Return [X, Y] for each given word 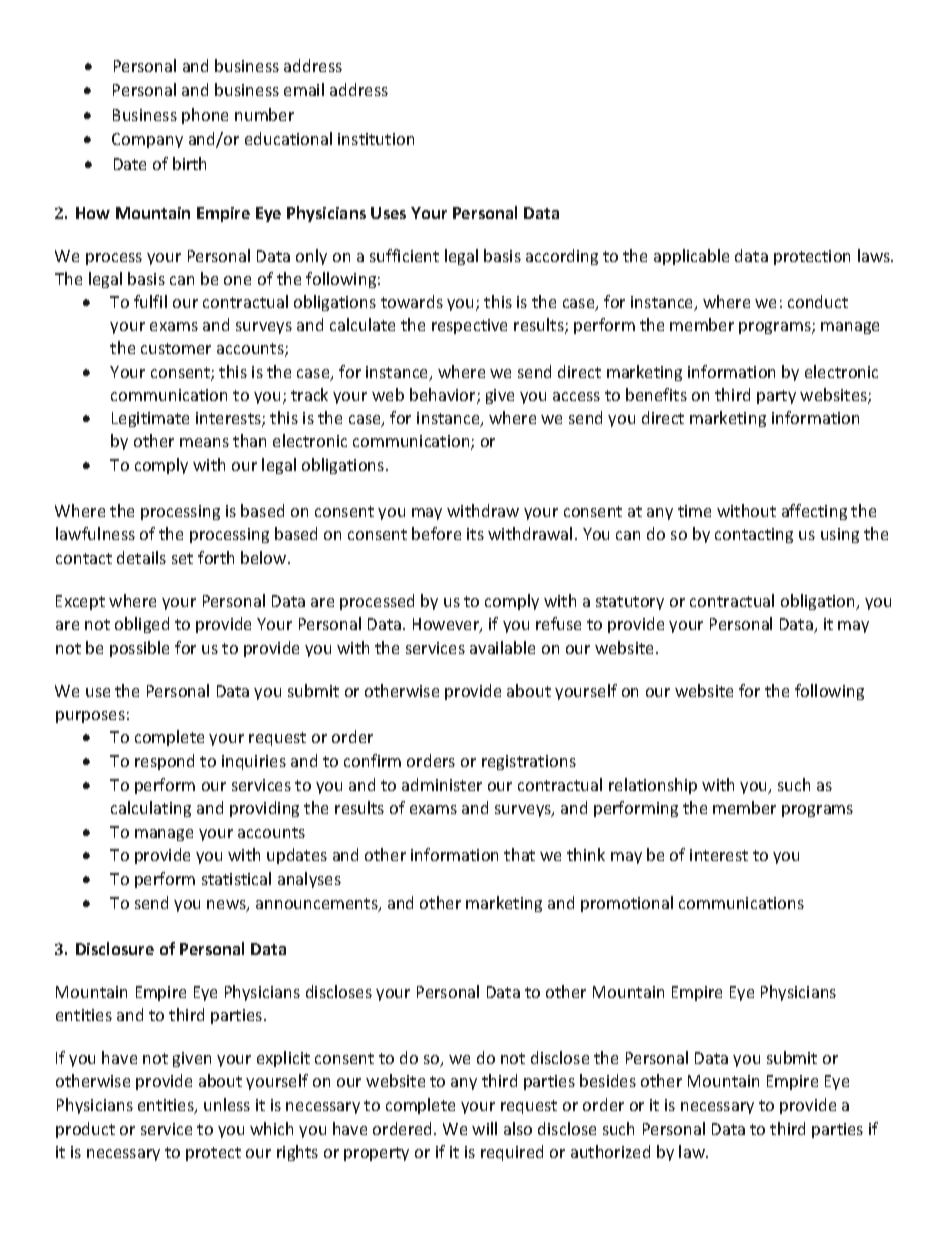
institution [376, 139]
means [204, 442]
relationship [653, 786]
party [776, 397]
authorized [610, 1151]
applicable [691, 257]
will [484, 1128]
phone [205, 116]
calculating [151, 809]
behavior [444, 396]
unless [227, 1104]
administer [442, 784]
